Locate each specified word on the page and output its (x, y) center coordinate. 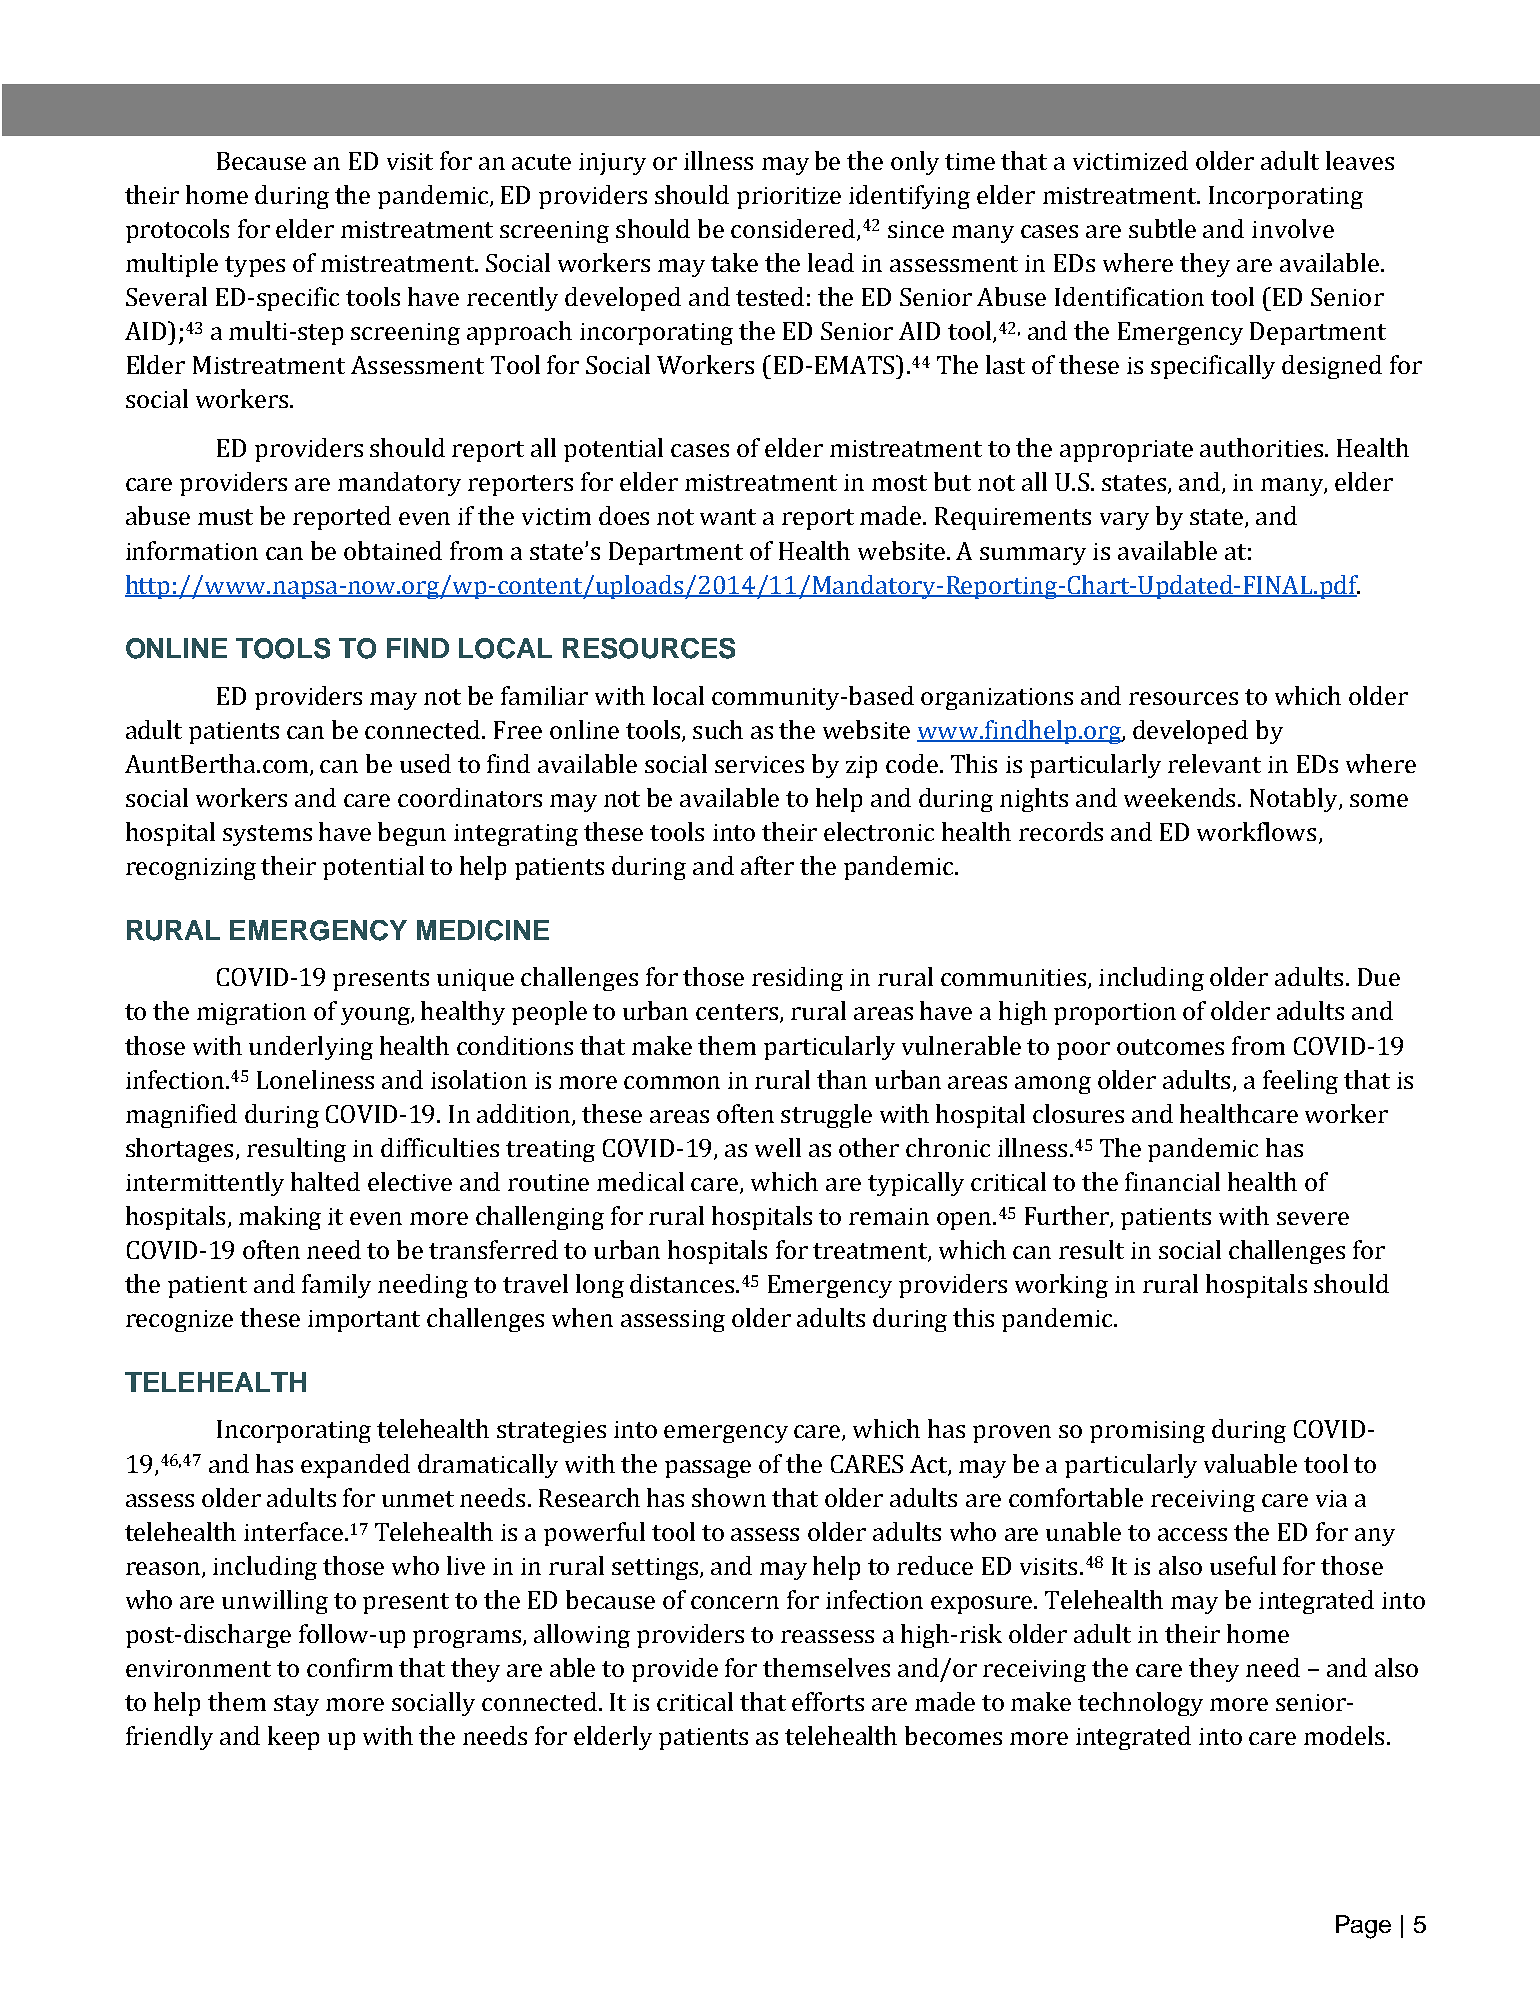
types (255, 266)
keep (293, 1738)
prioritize (789, 198)
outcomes (1170, 1047)
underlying (311, 1048)
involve (1293, 228)
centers (738, 1013)
